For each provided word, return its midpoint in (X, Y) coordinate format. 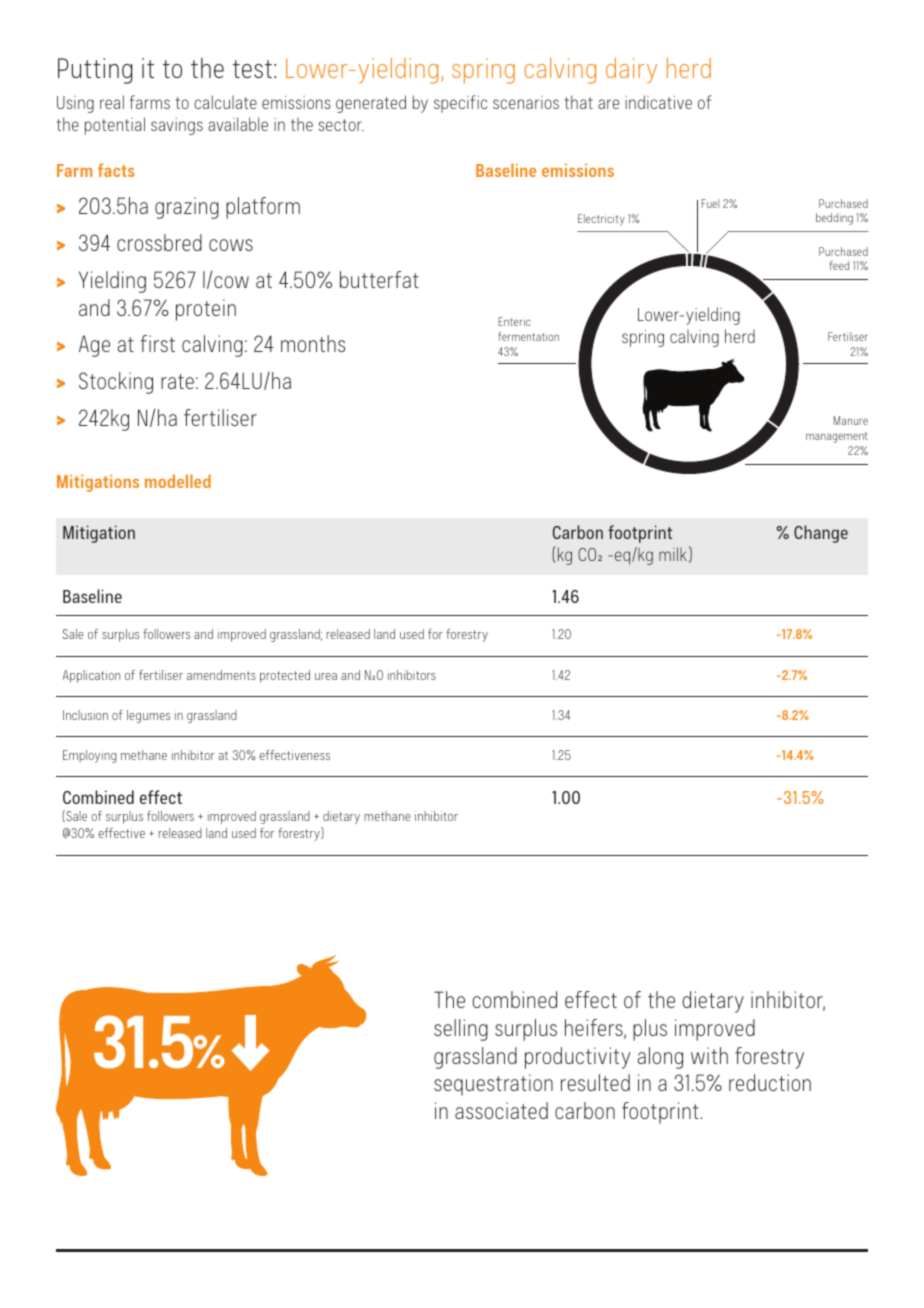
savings (177, 126)
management (837, 437)
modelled (178, 481)
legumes (148, 716)
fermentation (528, 336)
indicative (658, 102)
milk (673, 554)
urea (326, 676)
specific (460, 104)
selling (461, 1030)
